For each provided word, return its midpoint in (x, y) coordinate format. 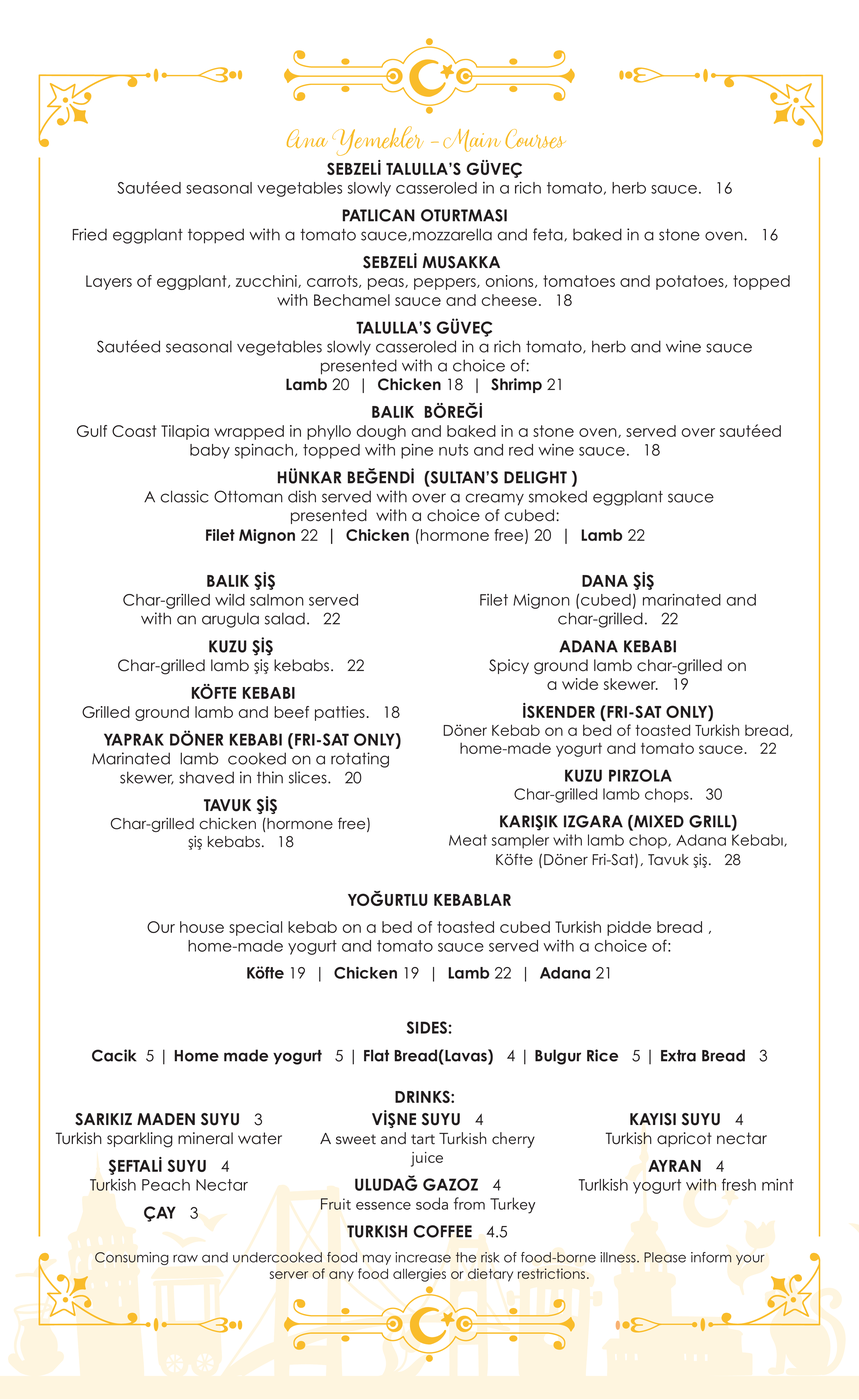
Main (472, 140)
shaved (206, 777)
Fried (90, 234)
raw (185, 1258)
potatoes (691, 282)
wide (580, 684)
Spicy (509, 666)
